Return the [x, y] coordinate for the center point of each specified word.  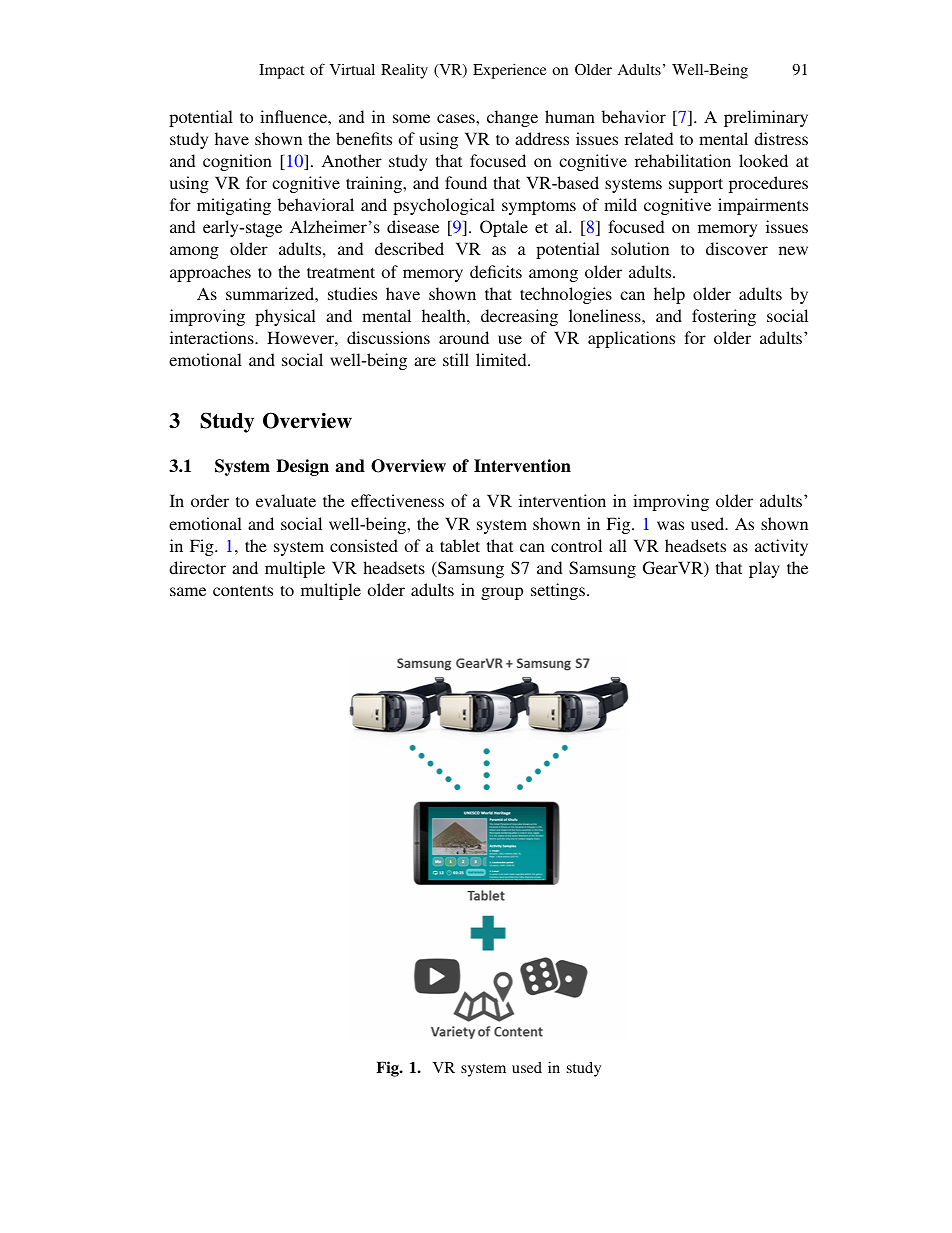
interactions [213, 337]
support [696, 185]
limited [502, 359]
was [670, 525]
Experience [510, 71]
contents [243, 590]
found [466, 182]
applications [631, 339]
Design [302, 467]
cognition [237, 162]
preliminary [766, 118]
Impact [281, 71]
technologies [566, 295]
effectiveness [397, 500]
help [669, 295]
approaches [210, 273]
